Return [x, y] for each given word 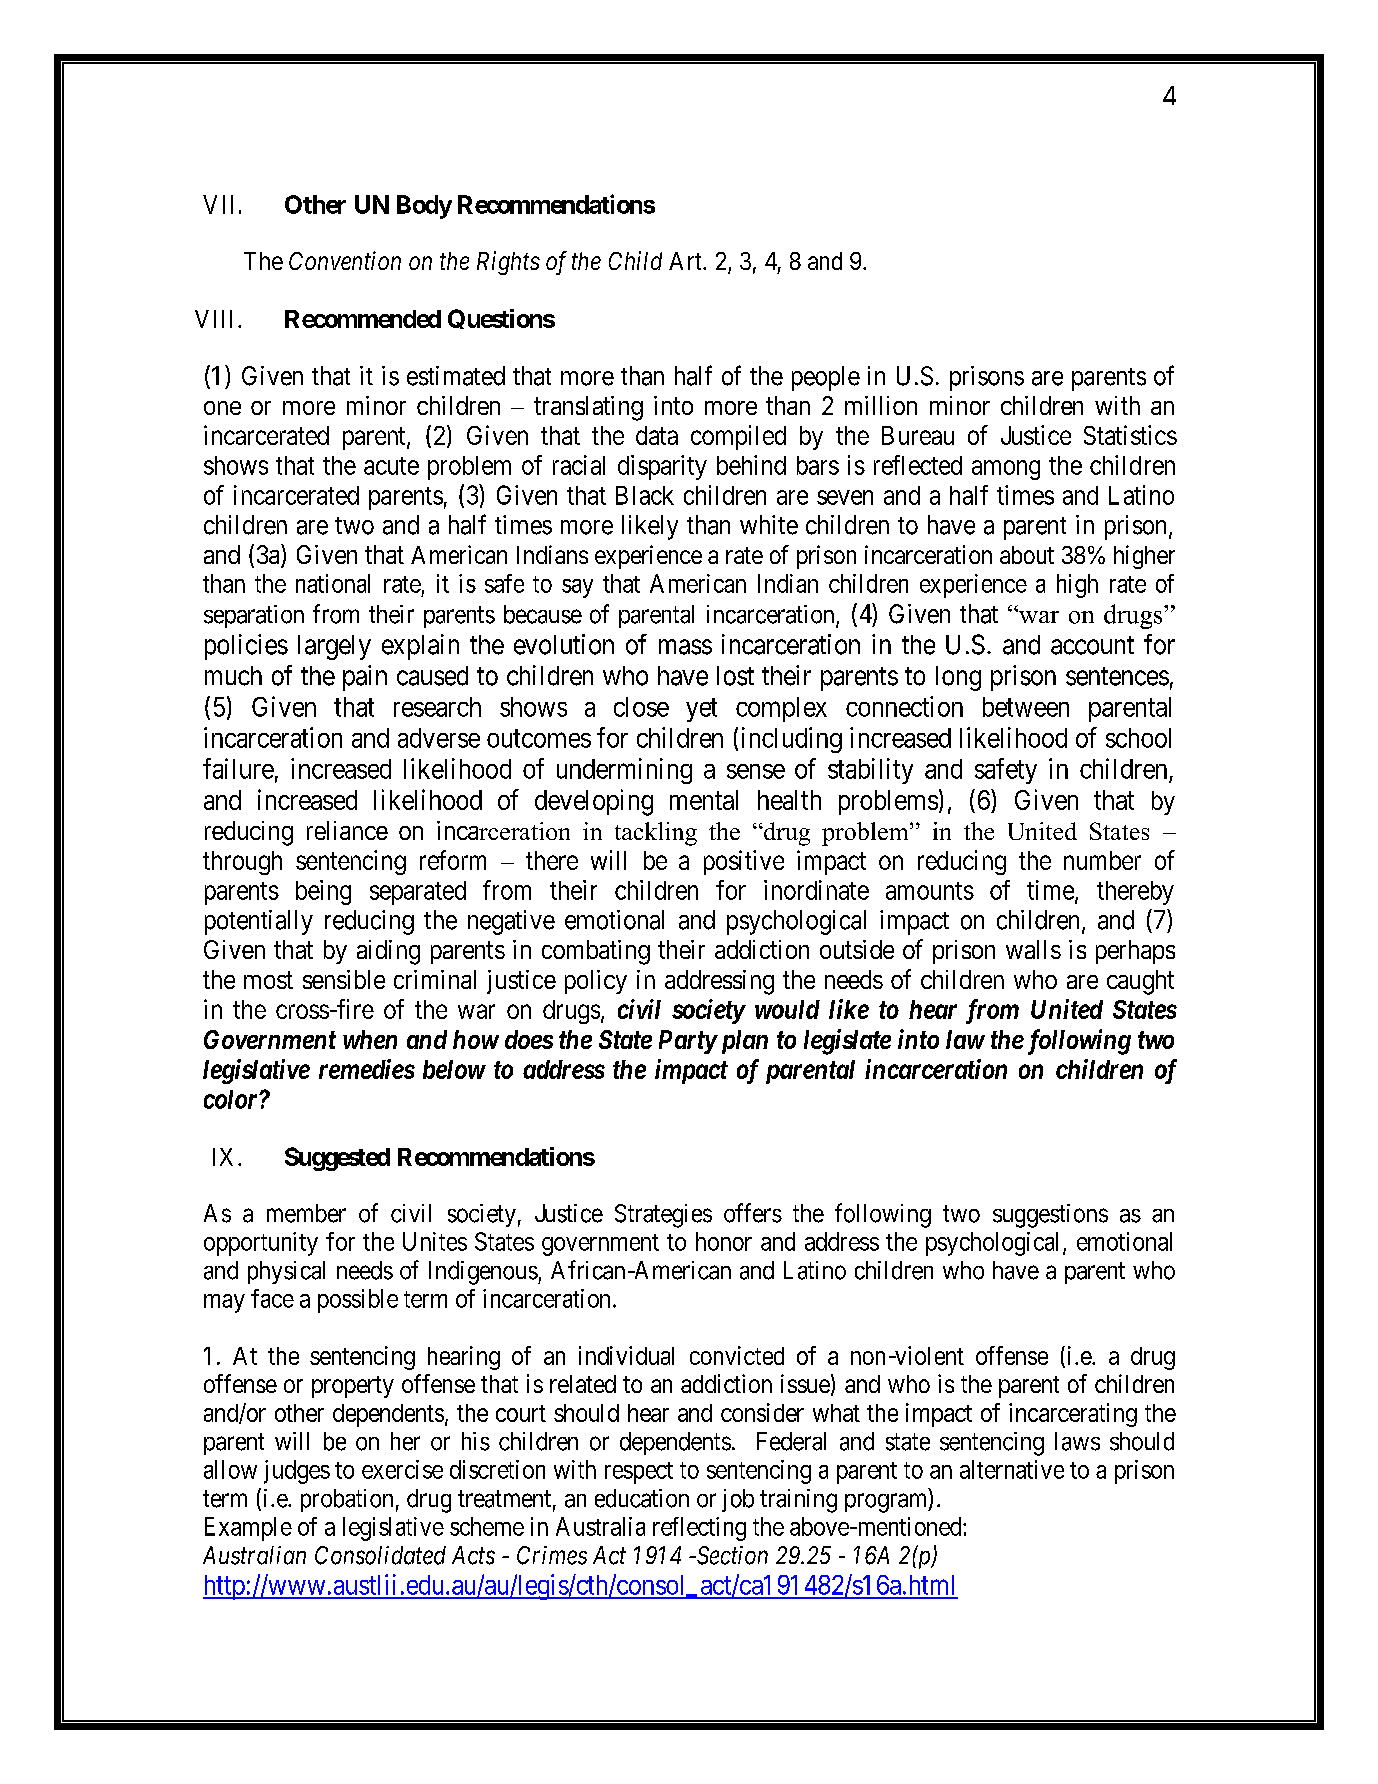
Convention [345, 260]
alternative [1012, 1469]
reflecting [699, 1529]
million [881, 405]
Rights [508, 263]
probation [347, 1500]
